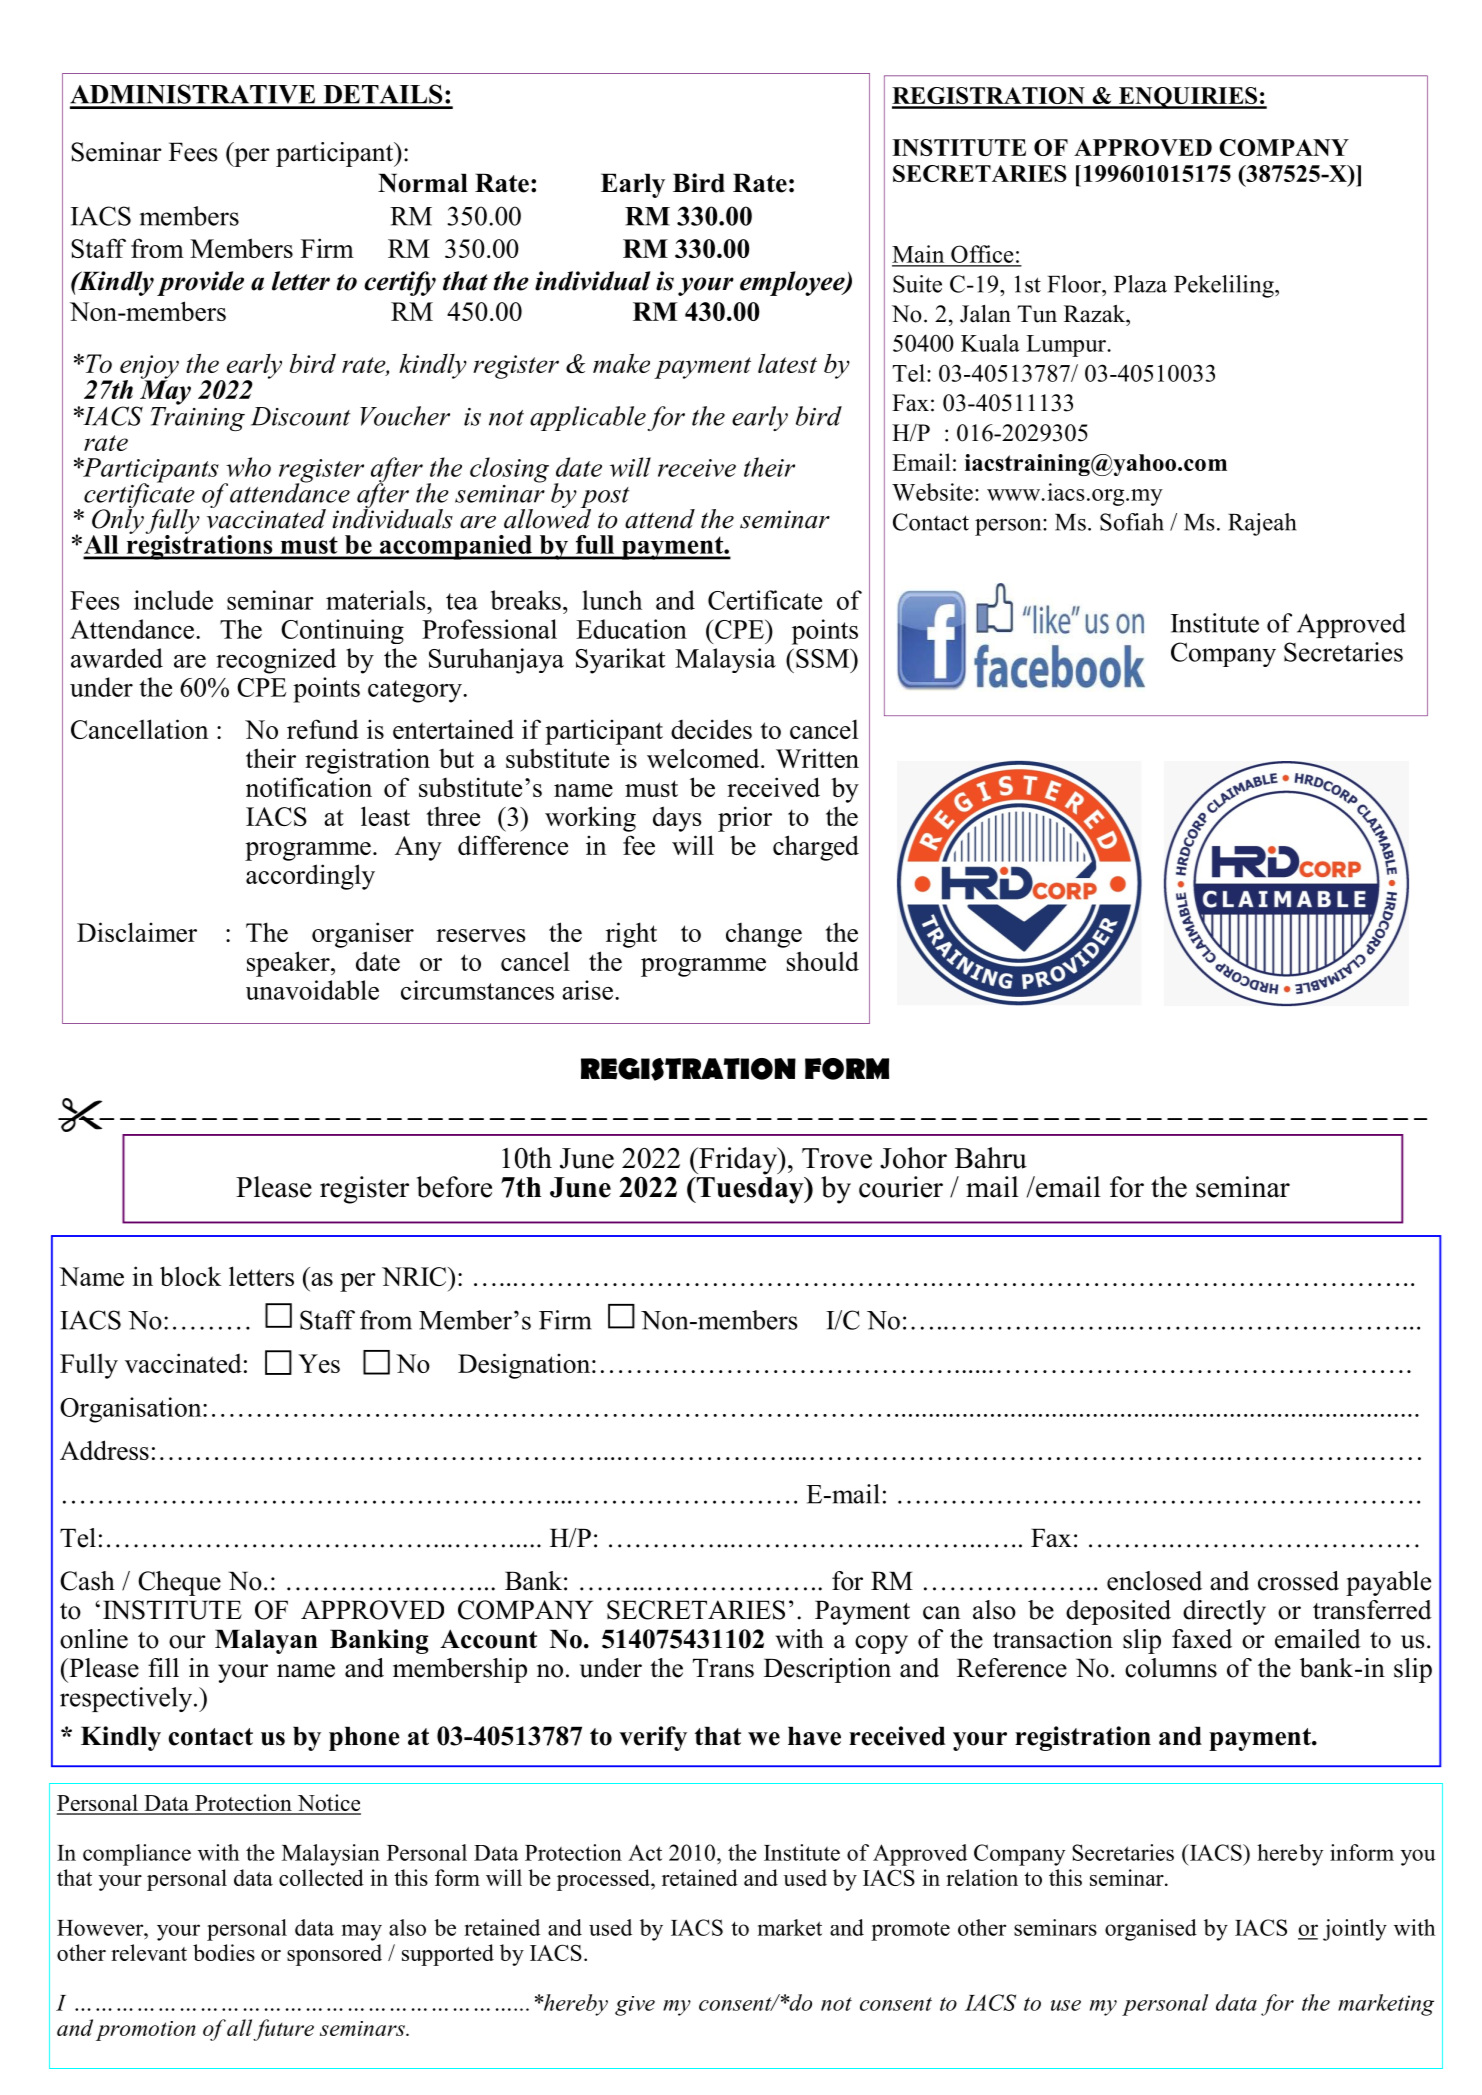 This screenshot has height=2095, width=1482. What do you see at coordinates (319, 1363) in the screenshot?
I see `Yes` at bounding box center [319, 1363].
